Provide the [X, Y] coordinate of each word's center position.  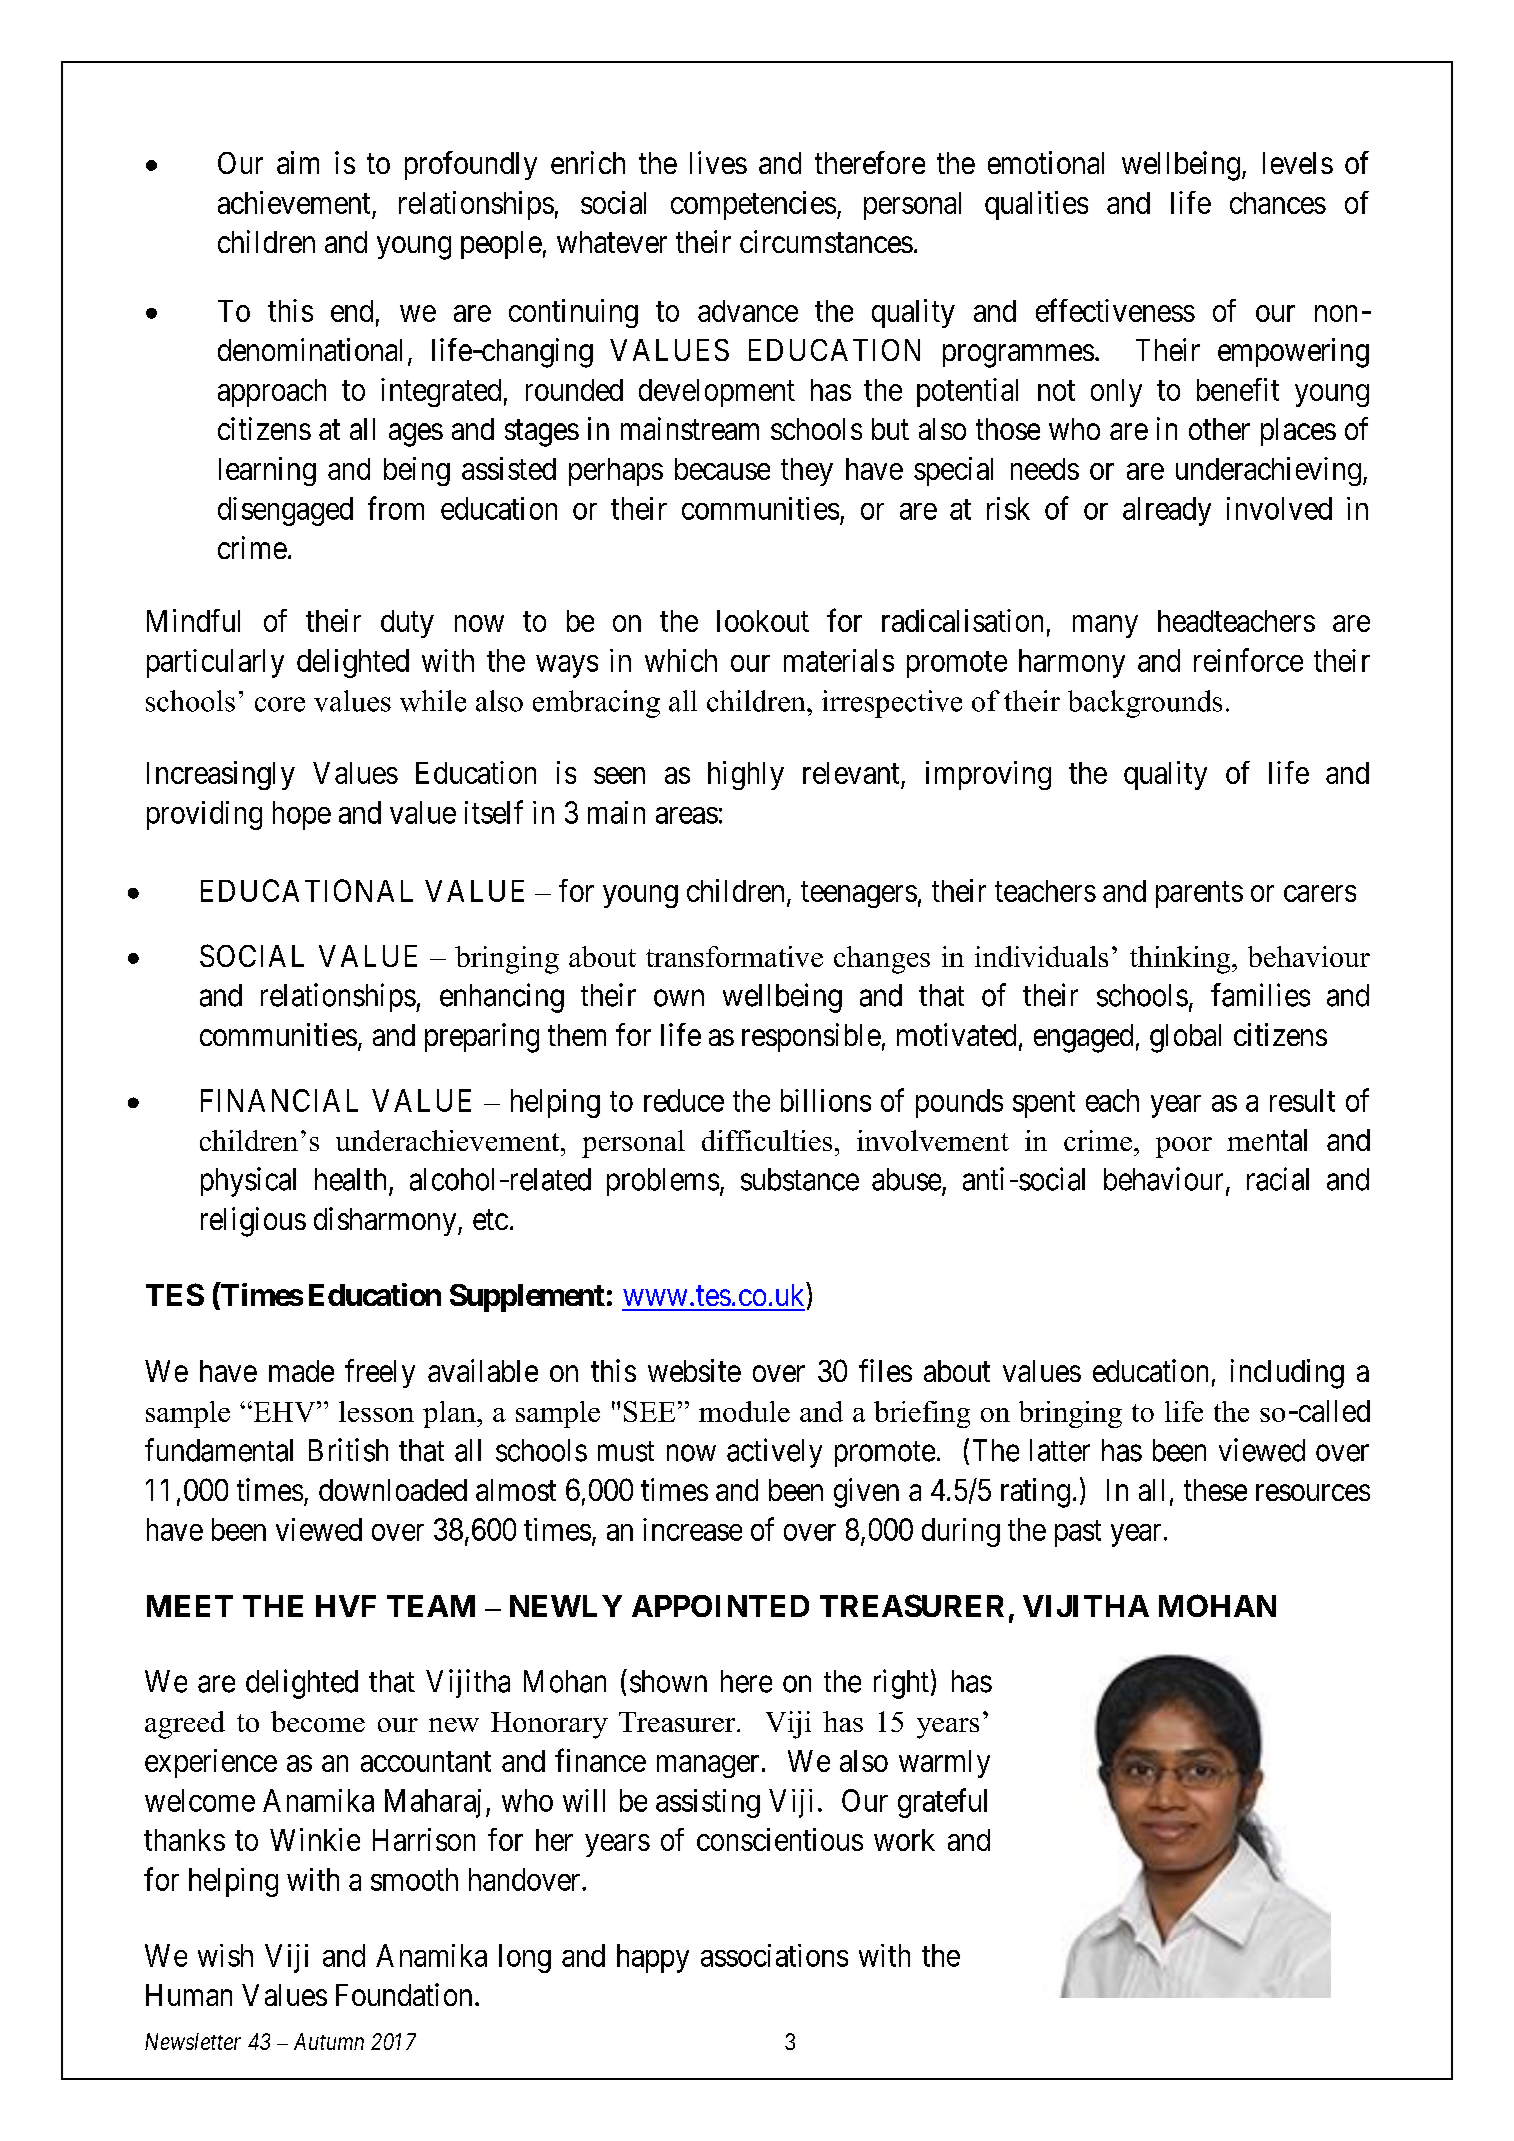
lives [718, 162]
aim [298, 162]
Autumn [329, 2041]
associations [774, 1955]
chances [1278, 203]
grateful [942, 1803]
